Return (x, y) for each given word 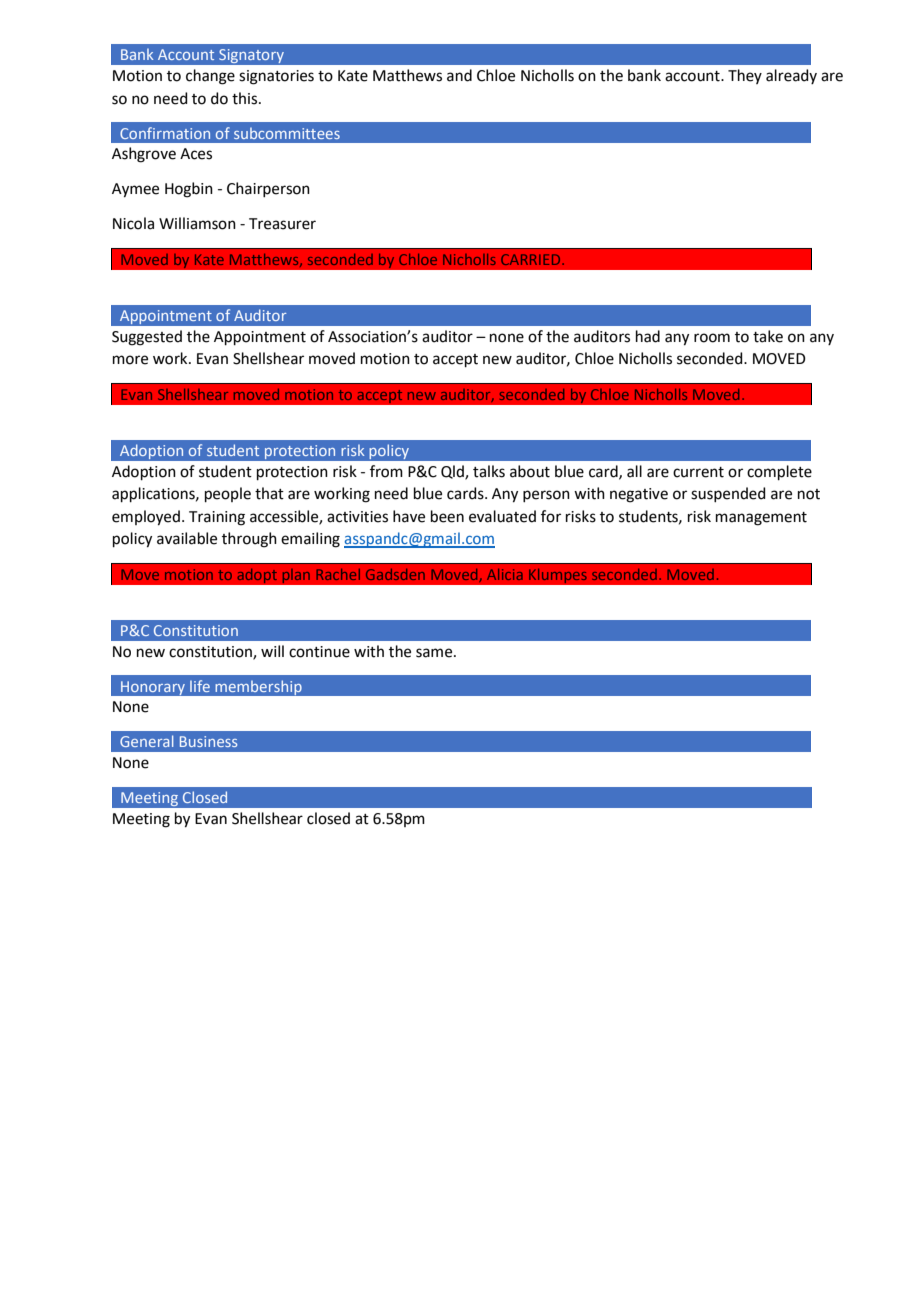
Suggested (147, 338)
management (761, 519)
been (447, 516)
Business (208, 741)
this (246, 98)
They (745, 76)
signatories (276, 77)
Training (217, 518)
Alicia (505, 574)
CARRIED (532, 259)
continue (319, 652)
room (712, 338)
